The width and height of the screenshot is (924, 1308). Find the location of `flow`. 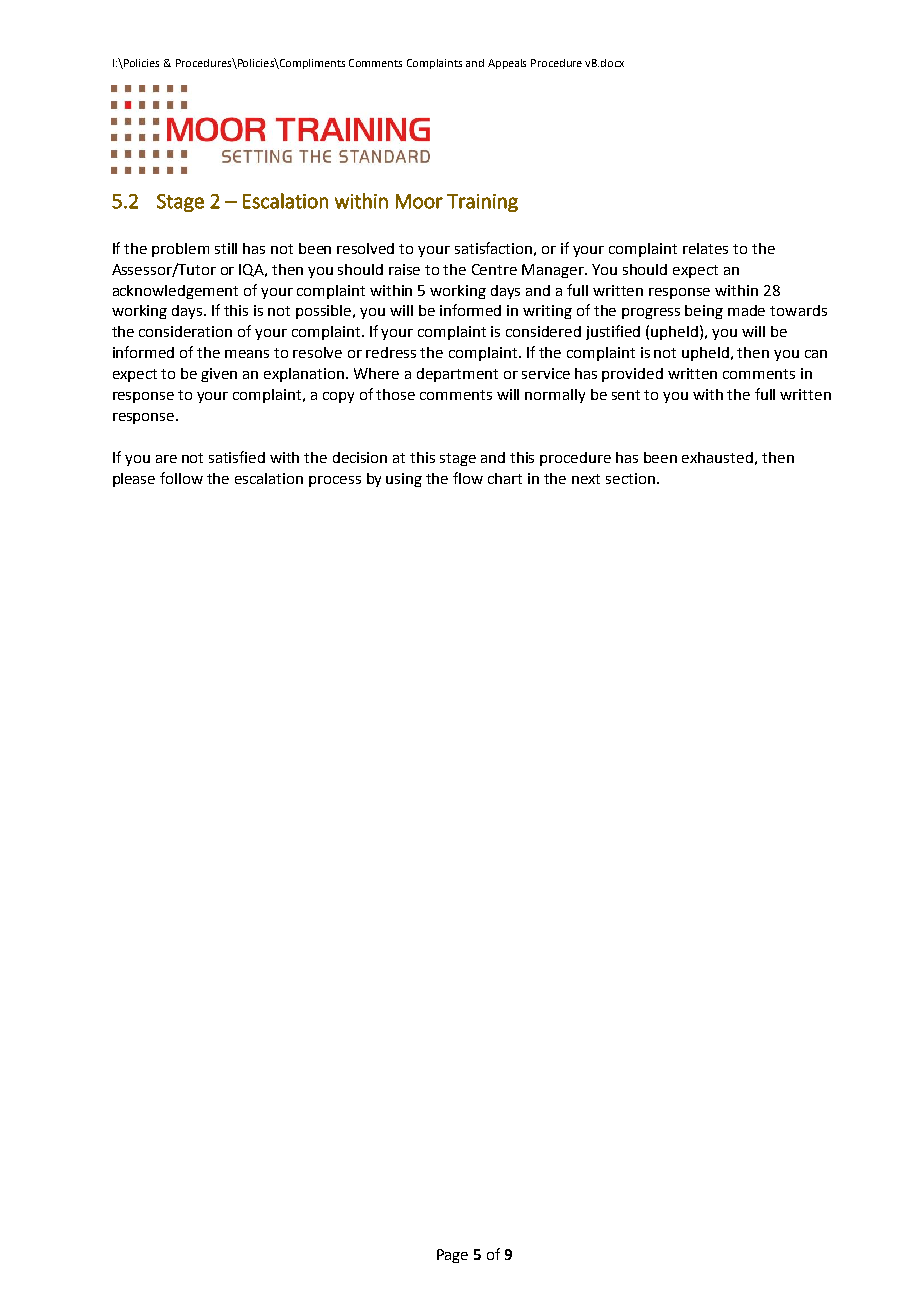

flow is located at coordinates (468, 478).
